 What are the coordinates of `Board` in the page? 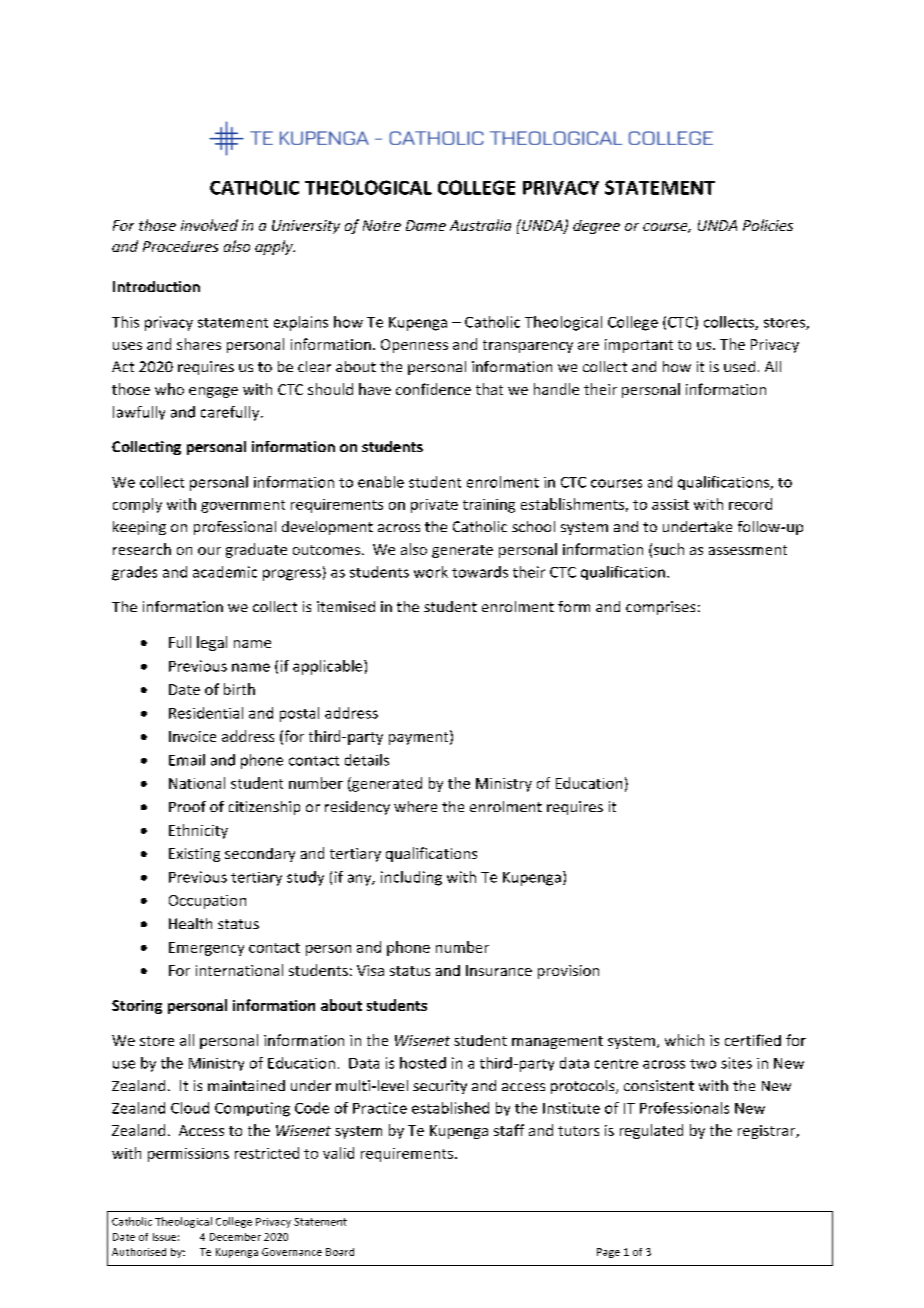 It's located at (340, 1252).
